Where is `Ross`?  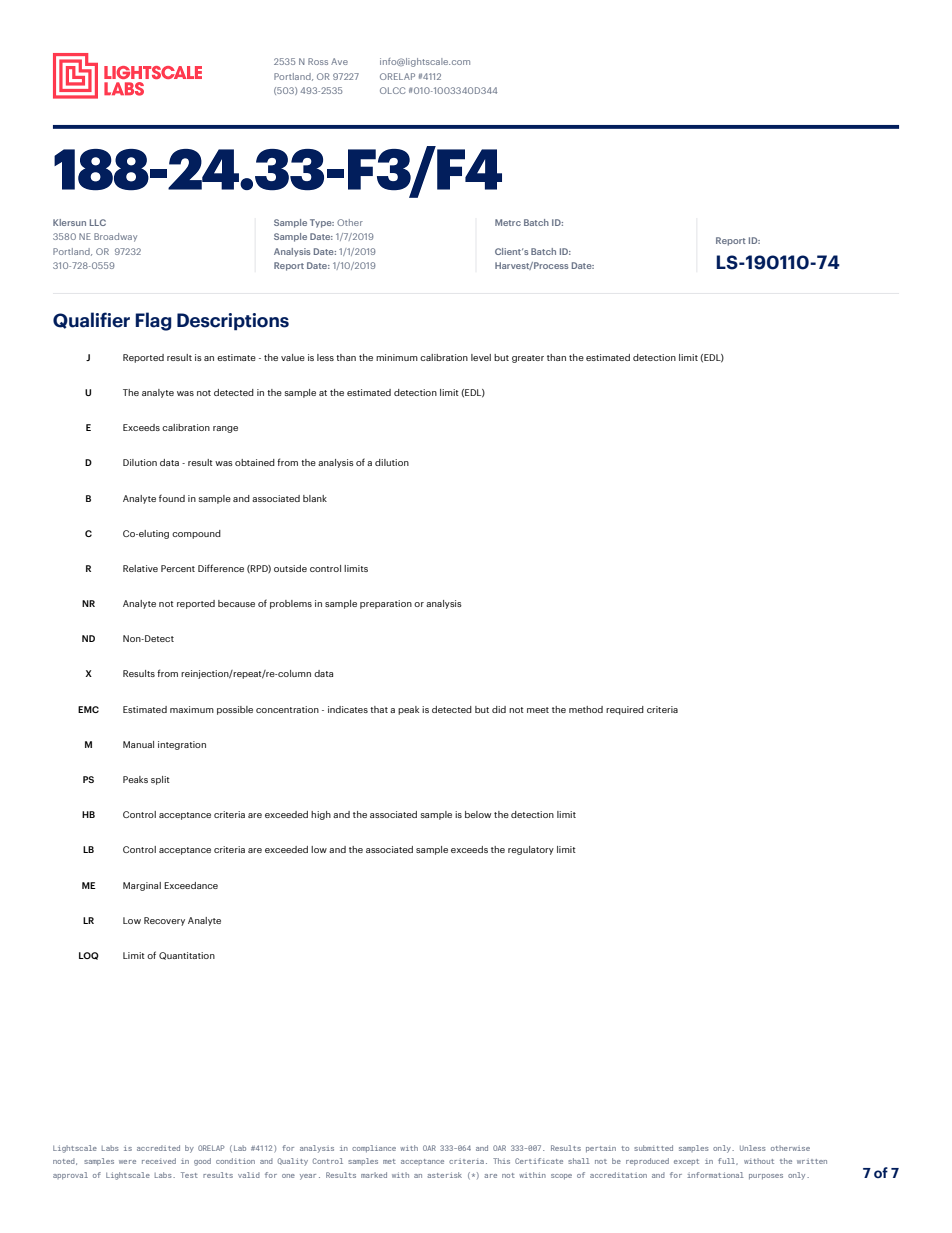 Ross is located at coordinates (318, 61).
